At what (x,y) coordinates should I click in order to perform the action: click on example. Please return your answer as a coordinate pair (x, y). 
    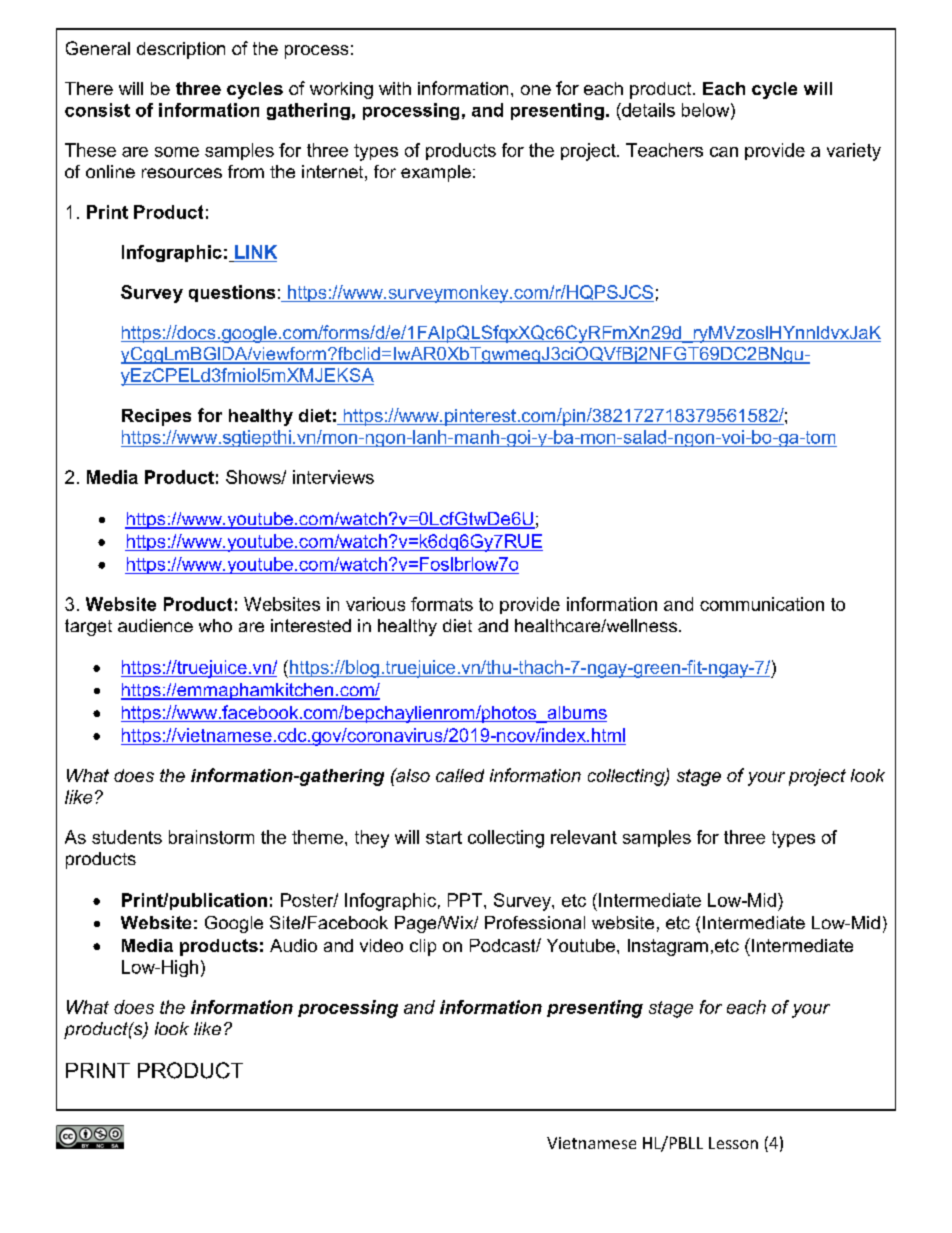
    Looking at the image, I should click on (436, 173).
